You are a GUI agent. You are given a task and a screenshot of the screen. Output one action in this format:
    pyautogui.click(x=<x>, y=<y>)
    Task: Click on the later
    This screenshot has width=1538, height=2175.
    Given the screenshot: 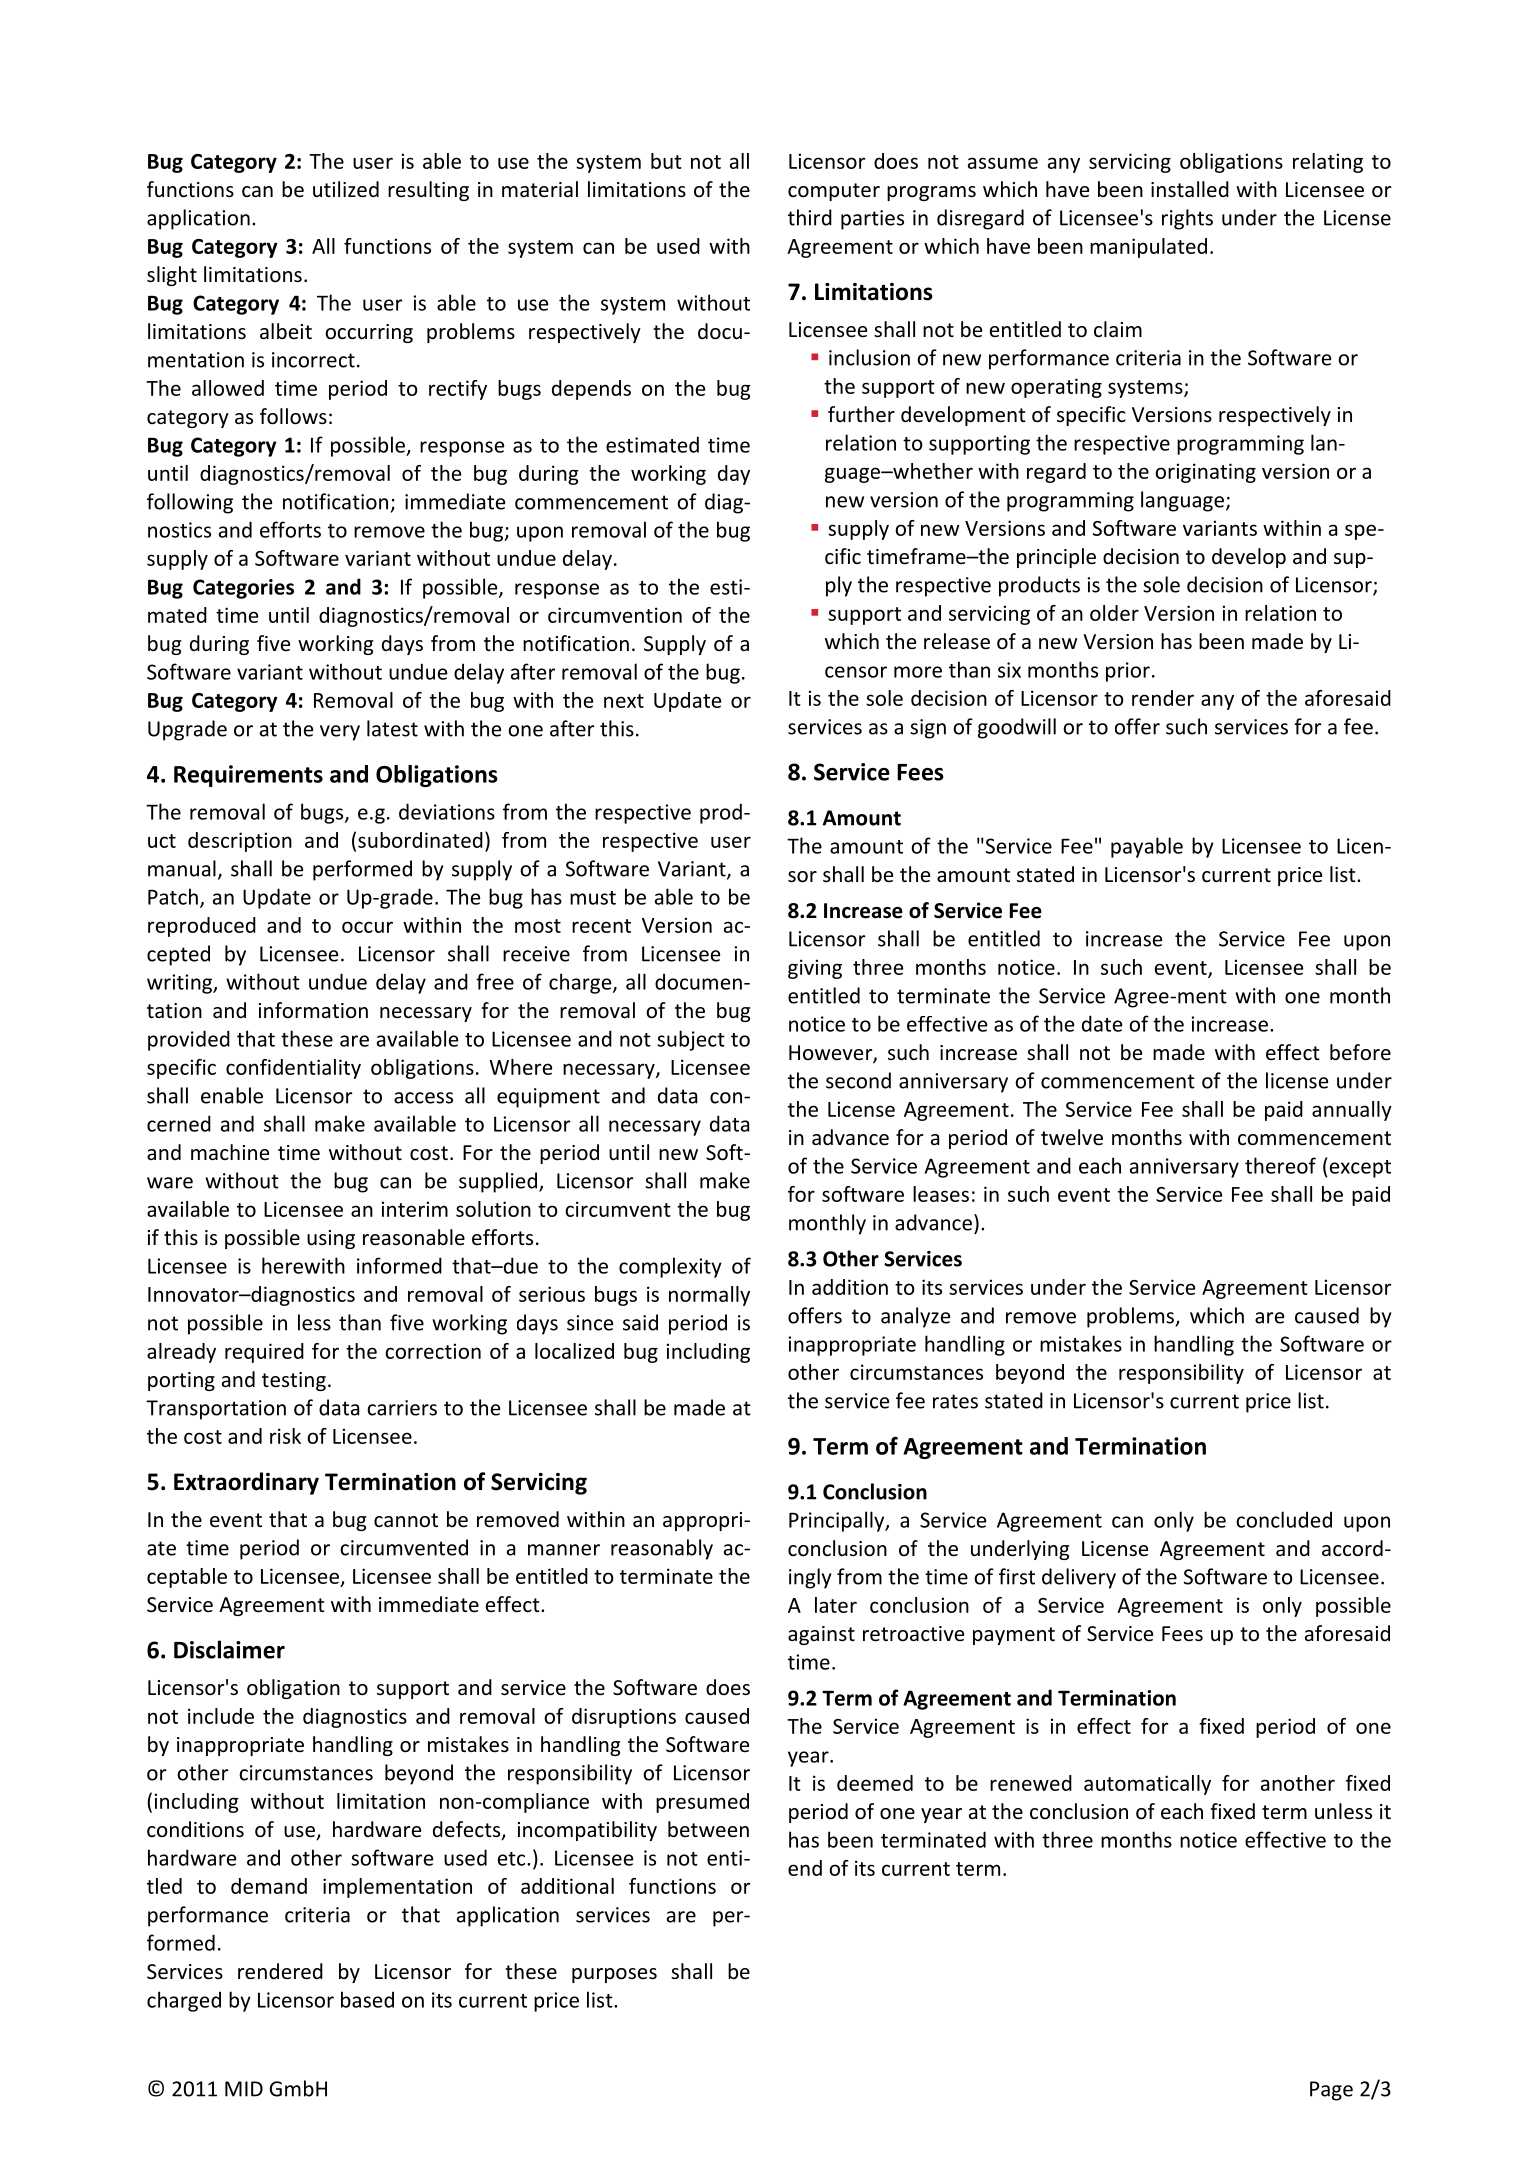 What is the action you would take?
    pyautogui.click(x=836, y=1605)
